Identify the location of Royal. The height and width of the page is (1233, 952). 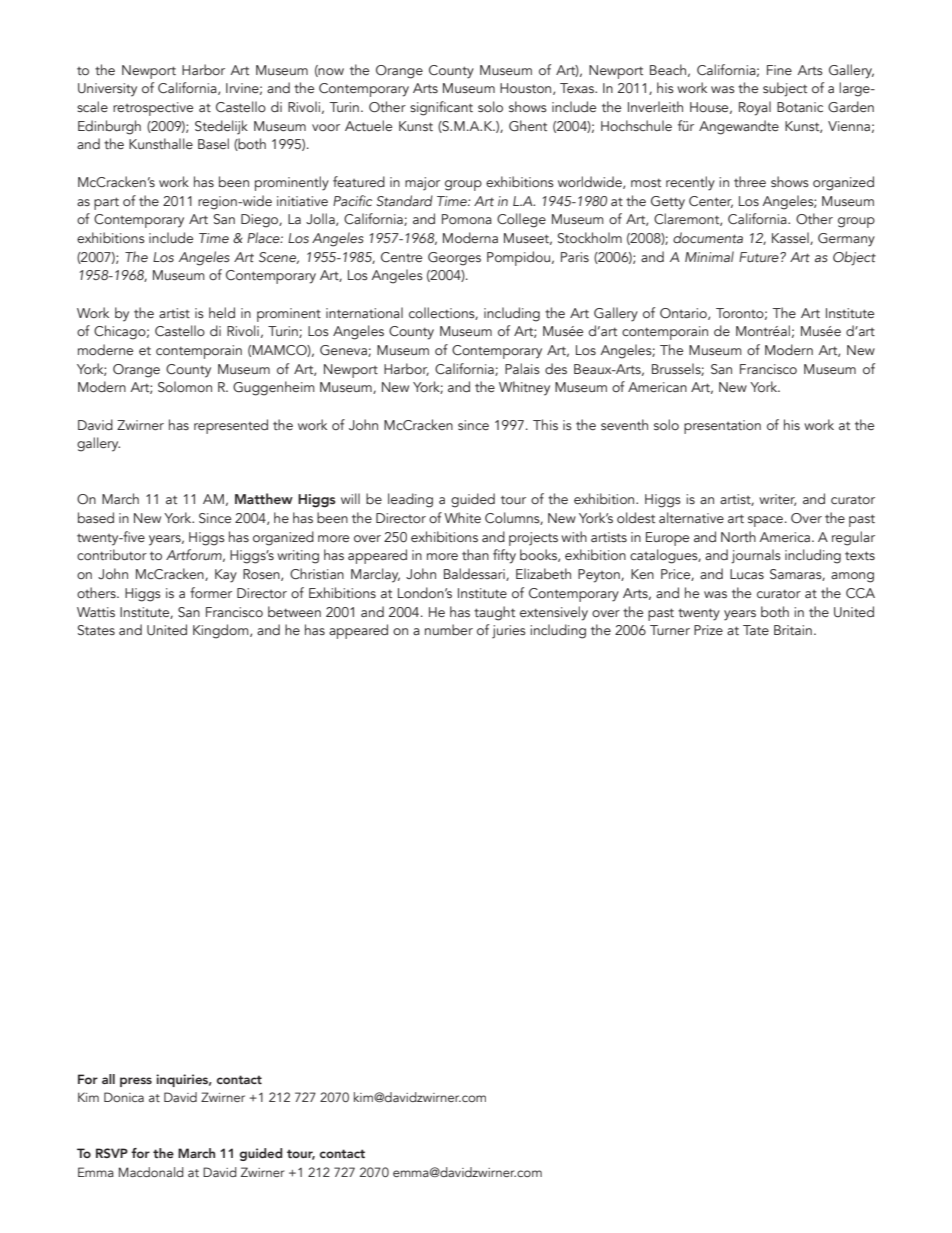
(755, 108).
